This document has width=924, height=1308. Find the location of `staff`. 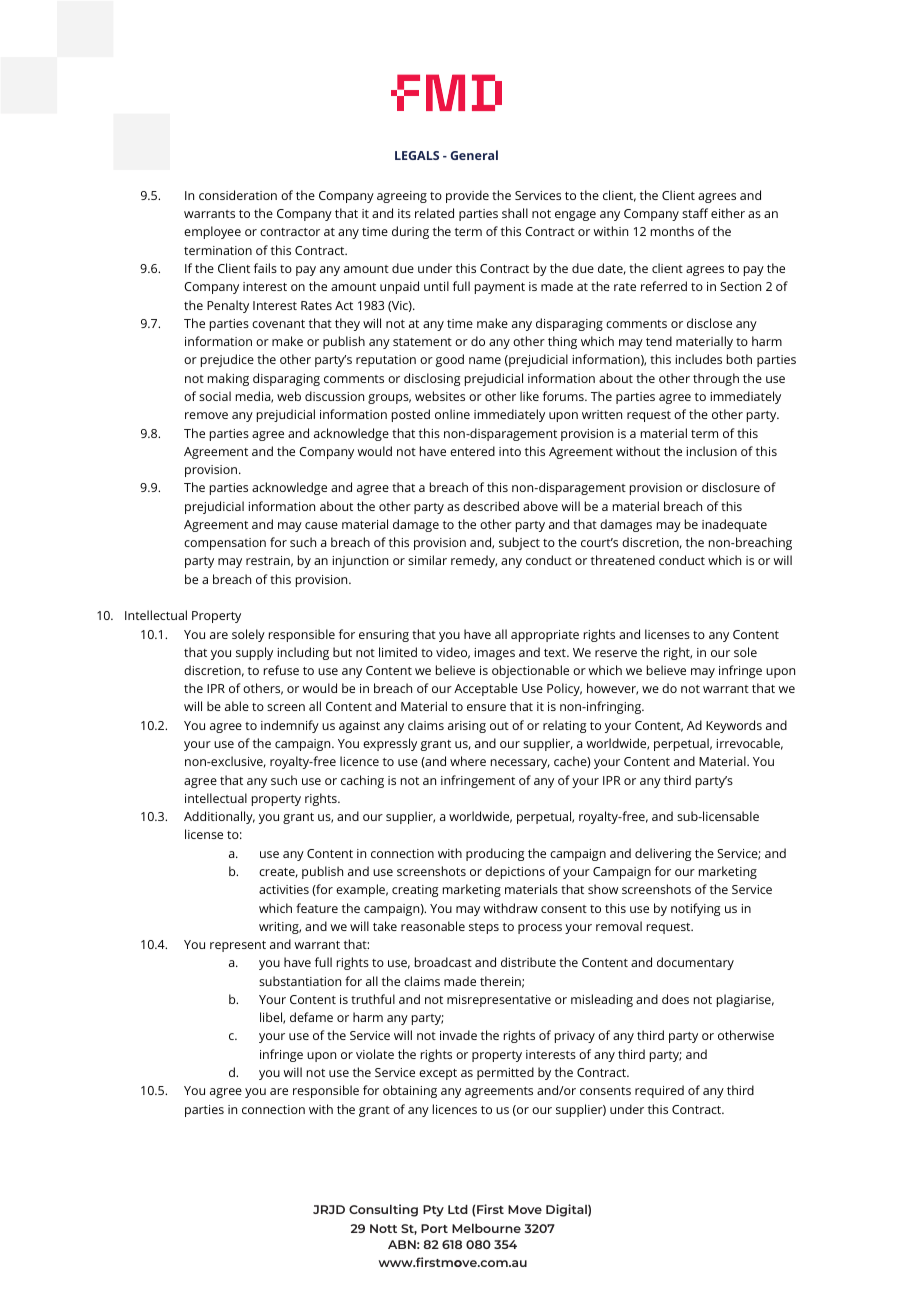

staff is located at coordinates (695, 213).
